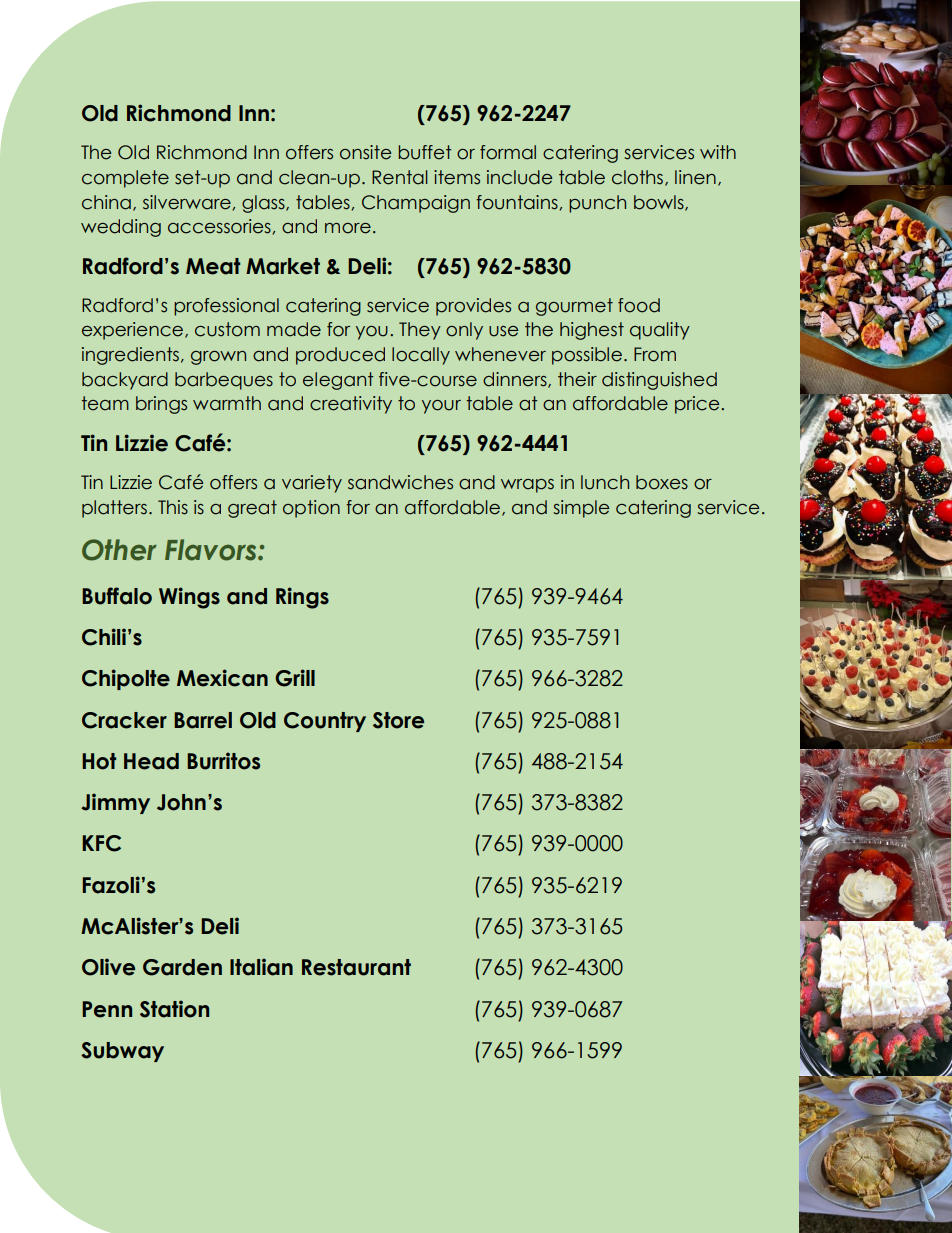 Image resolution: width=952 pixels, height=1233 pixels. What do you see at coordinates (400, 177) in the image?
I see `Rental` at bounding box center [400, 177].
